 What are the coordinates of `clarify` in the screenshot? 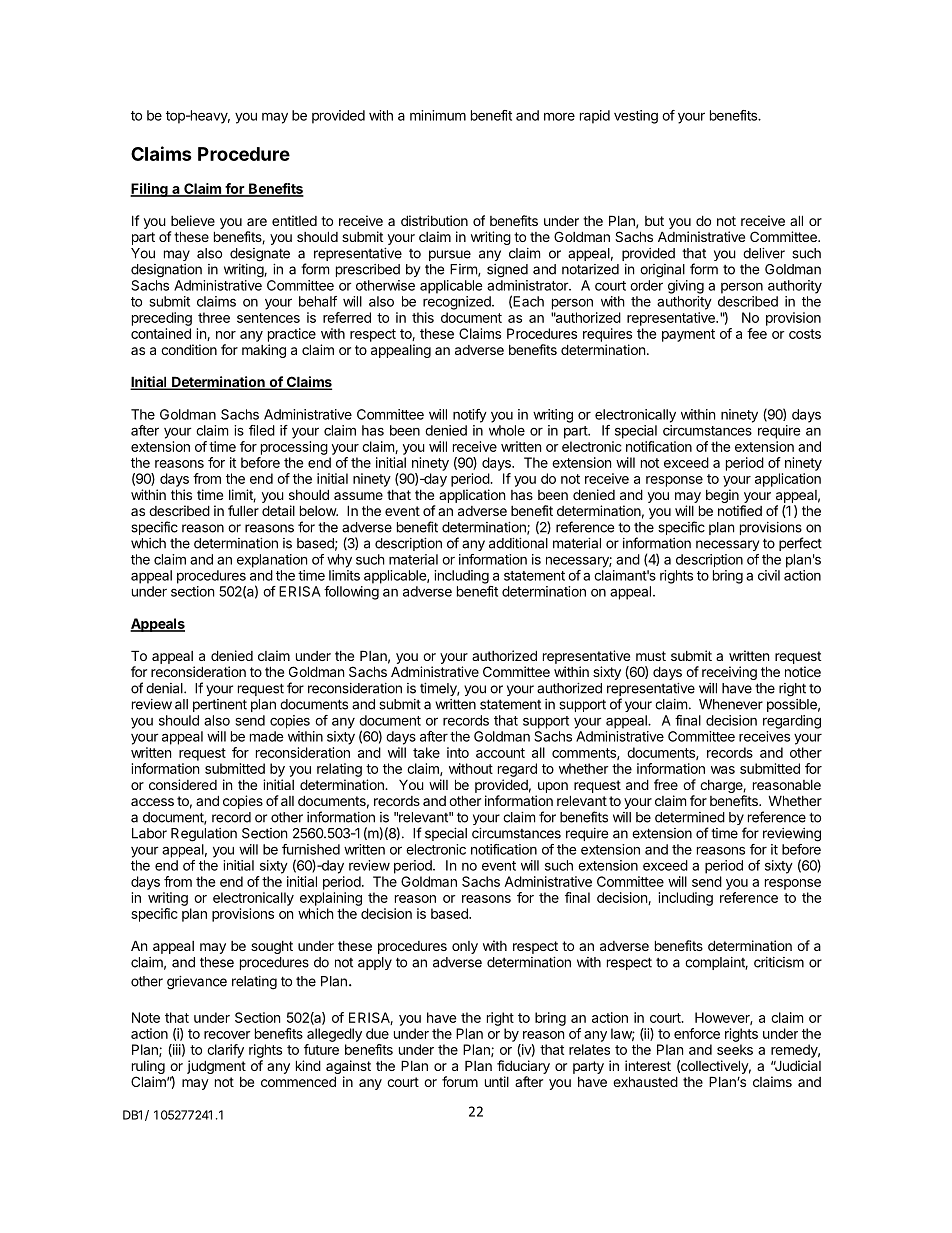 It's located at (225, 1051).
